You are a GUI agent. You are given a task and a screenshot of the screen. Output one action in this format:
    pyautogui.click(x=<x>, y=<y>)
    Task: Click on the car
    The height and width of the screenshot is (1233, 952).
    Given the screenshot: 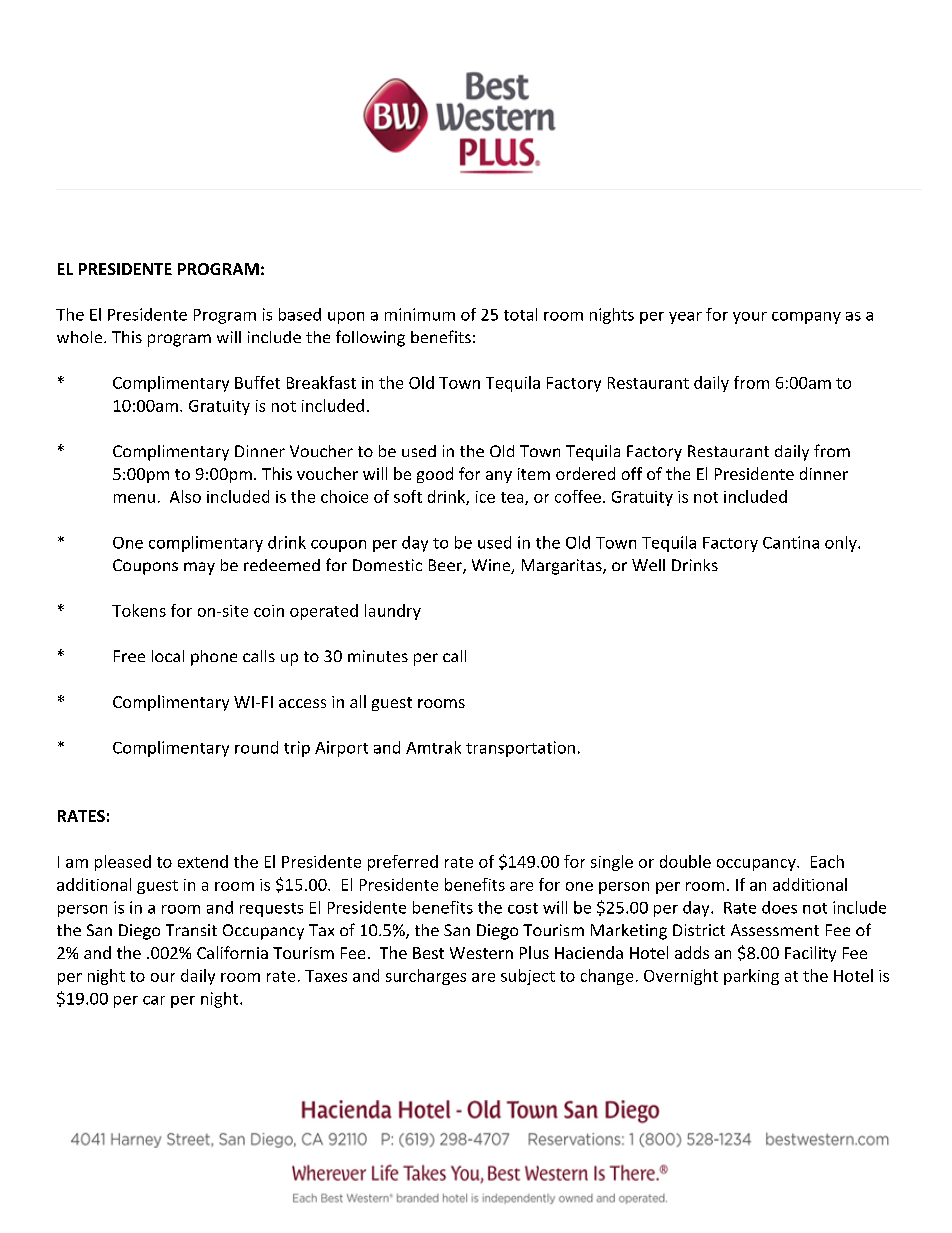 What is the action you would take?
    pyautogui.click(x=154, y=1000)
